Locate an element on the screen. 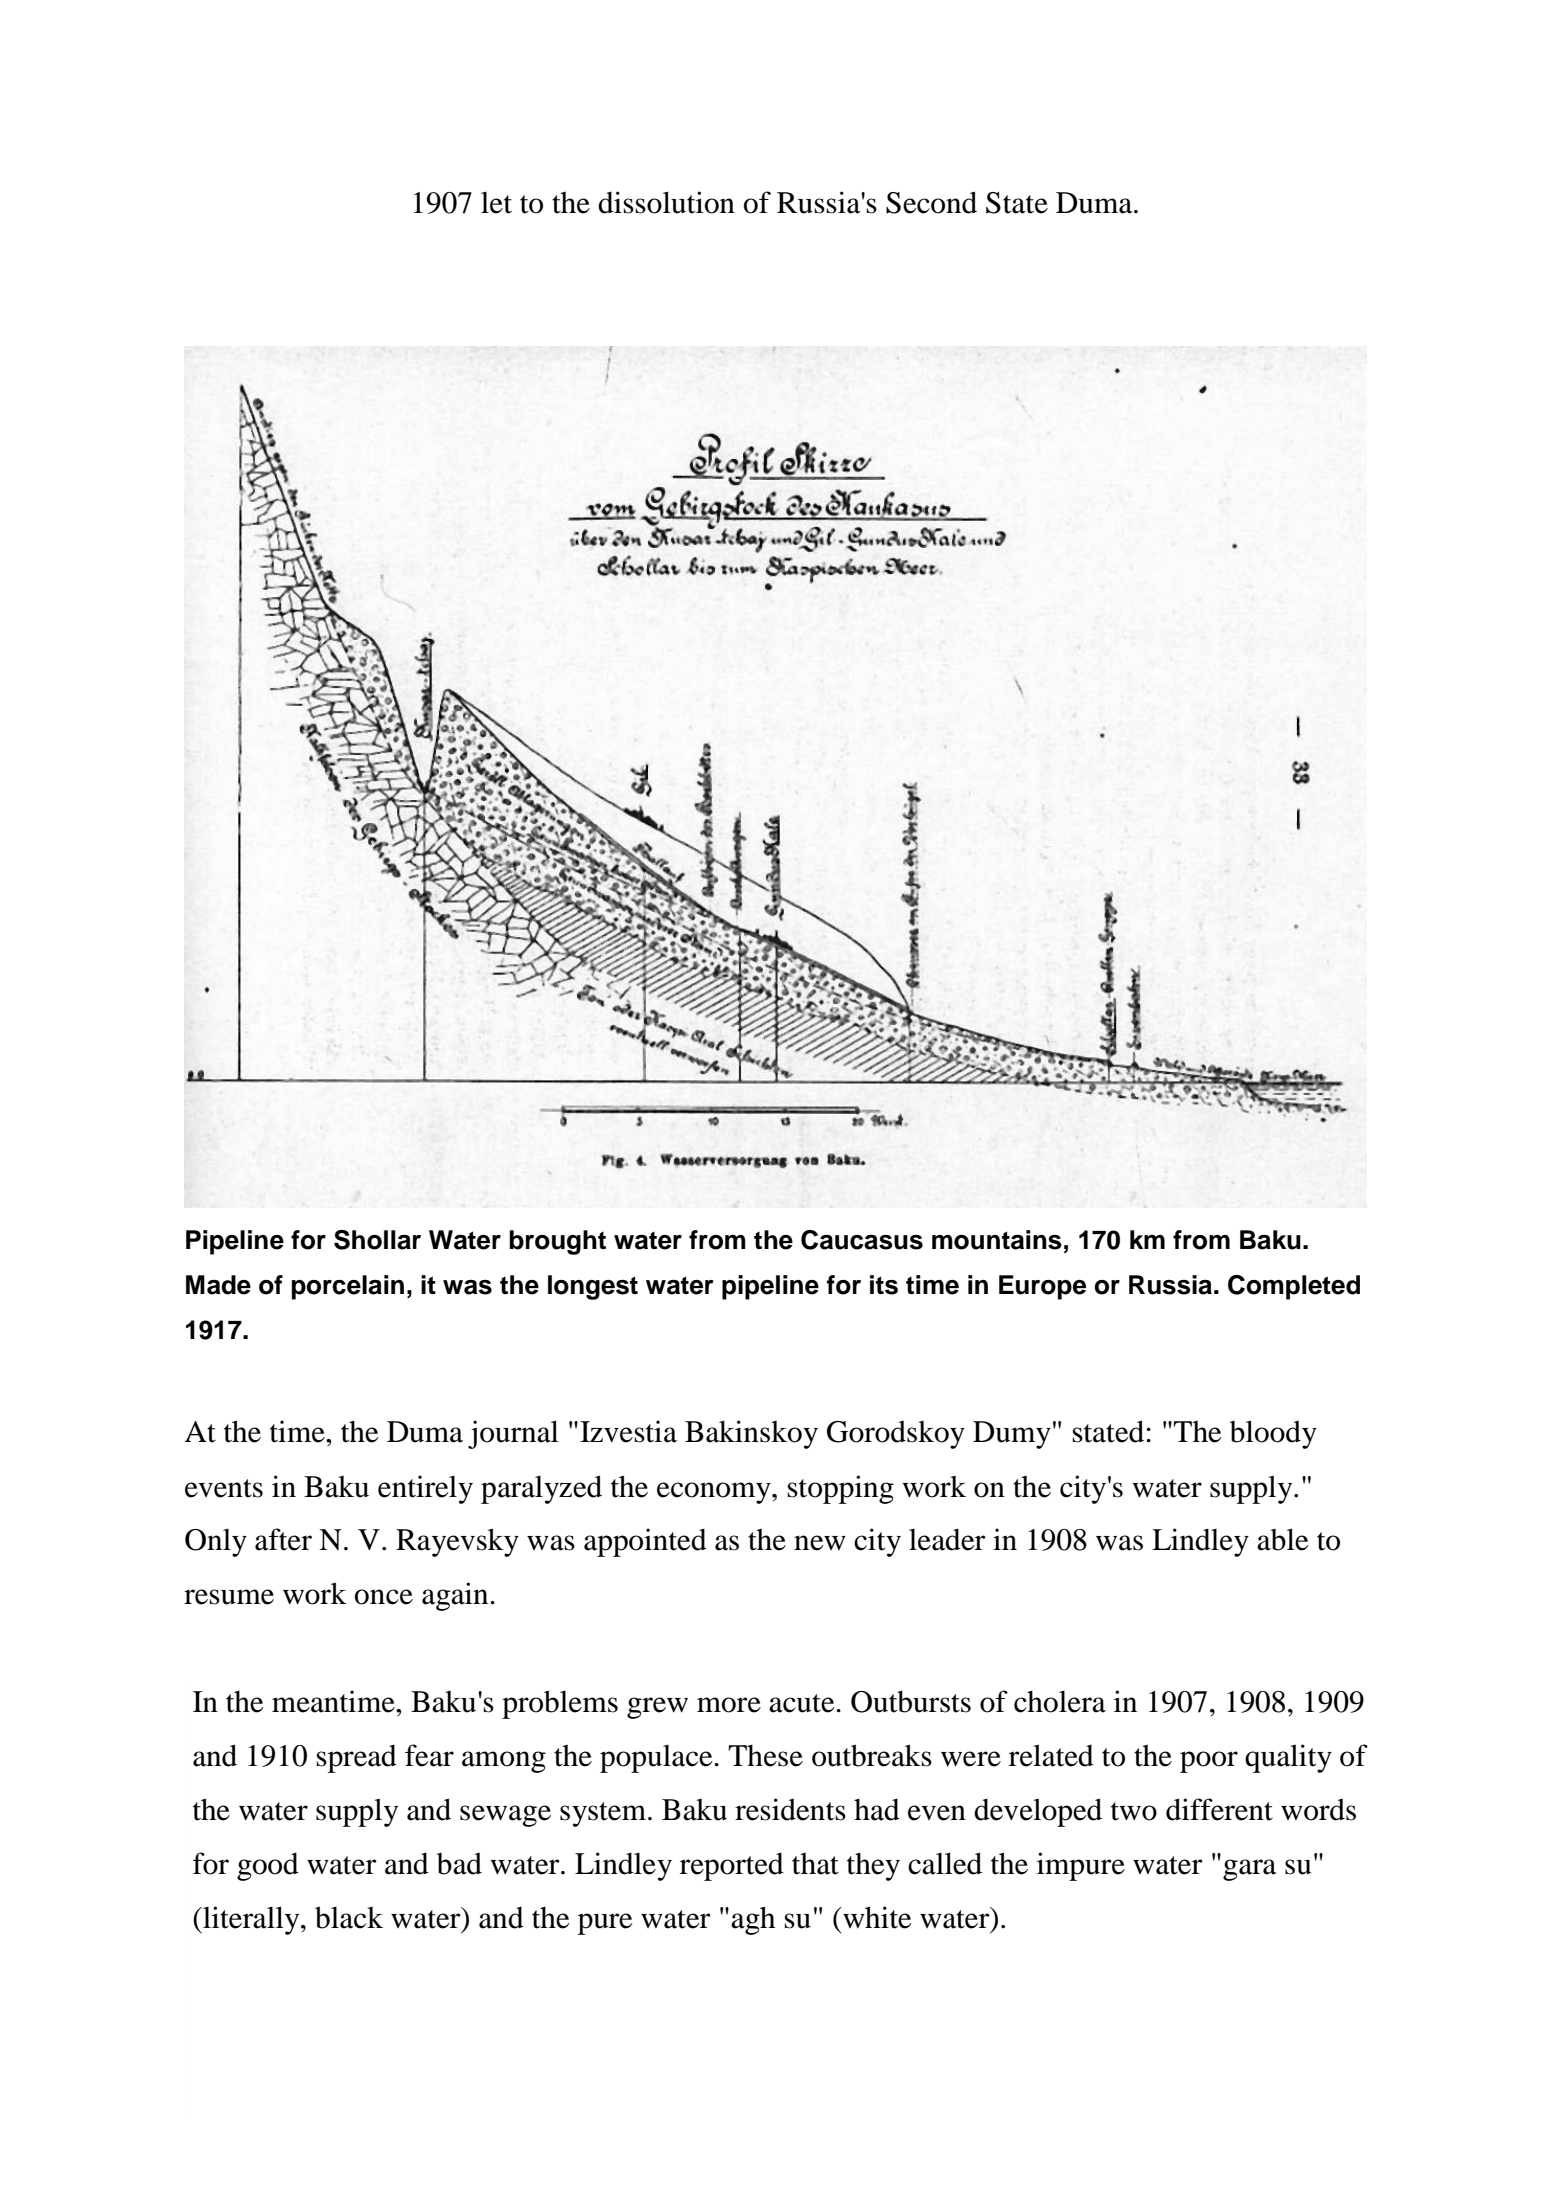 The image size is (1551, 2194). dissolution is located at coordinates (666, 202).
